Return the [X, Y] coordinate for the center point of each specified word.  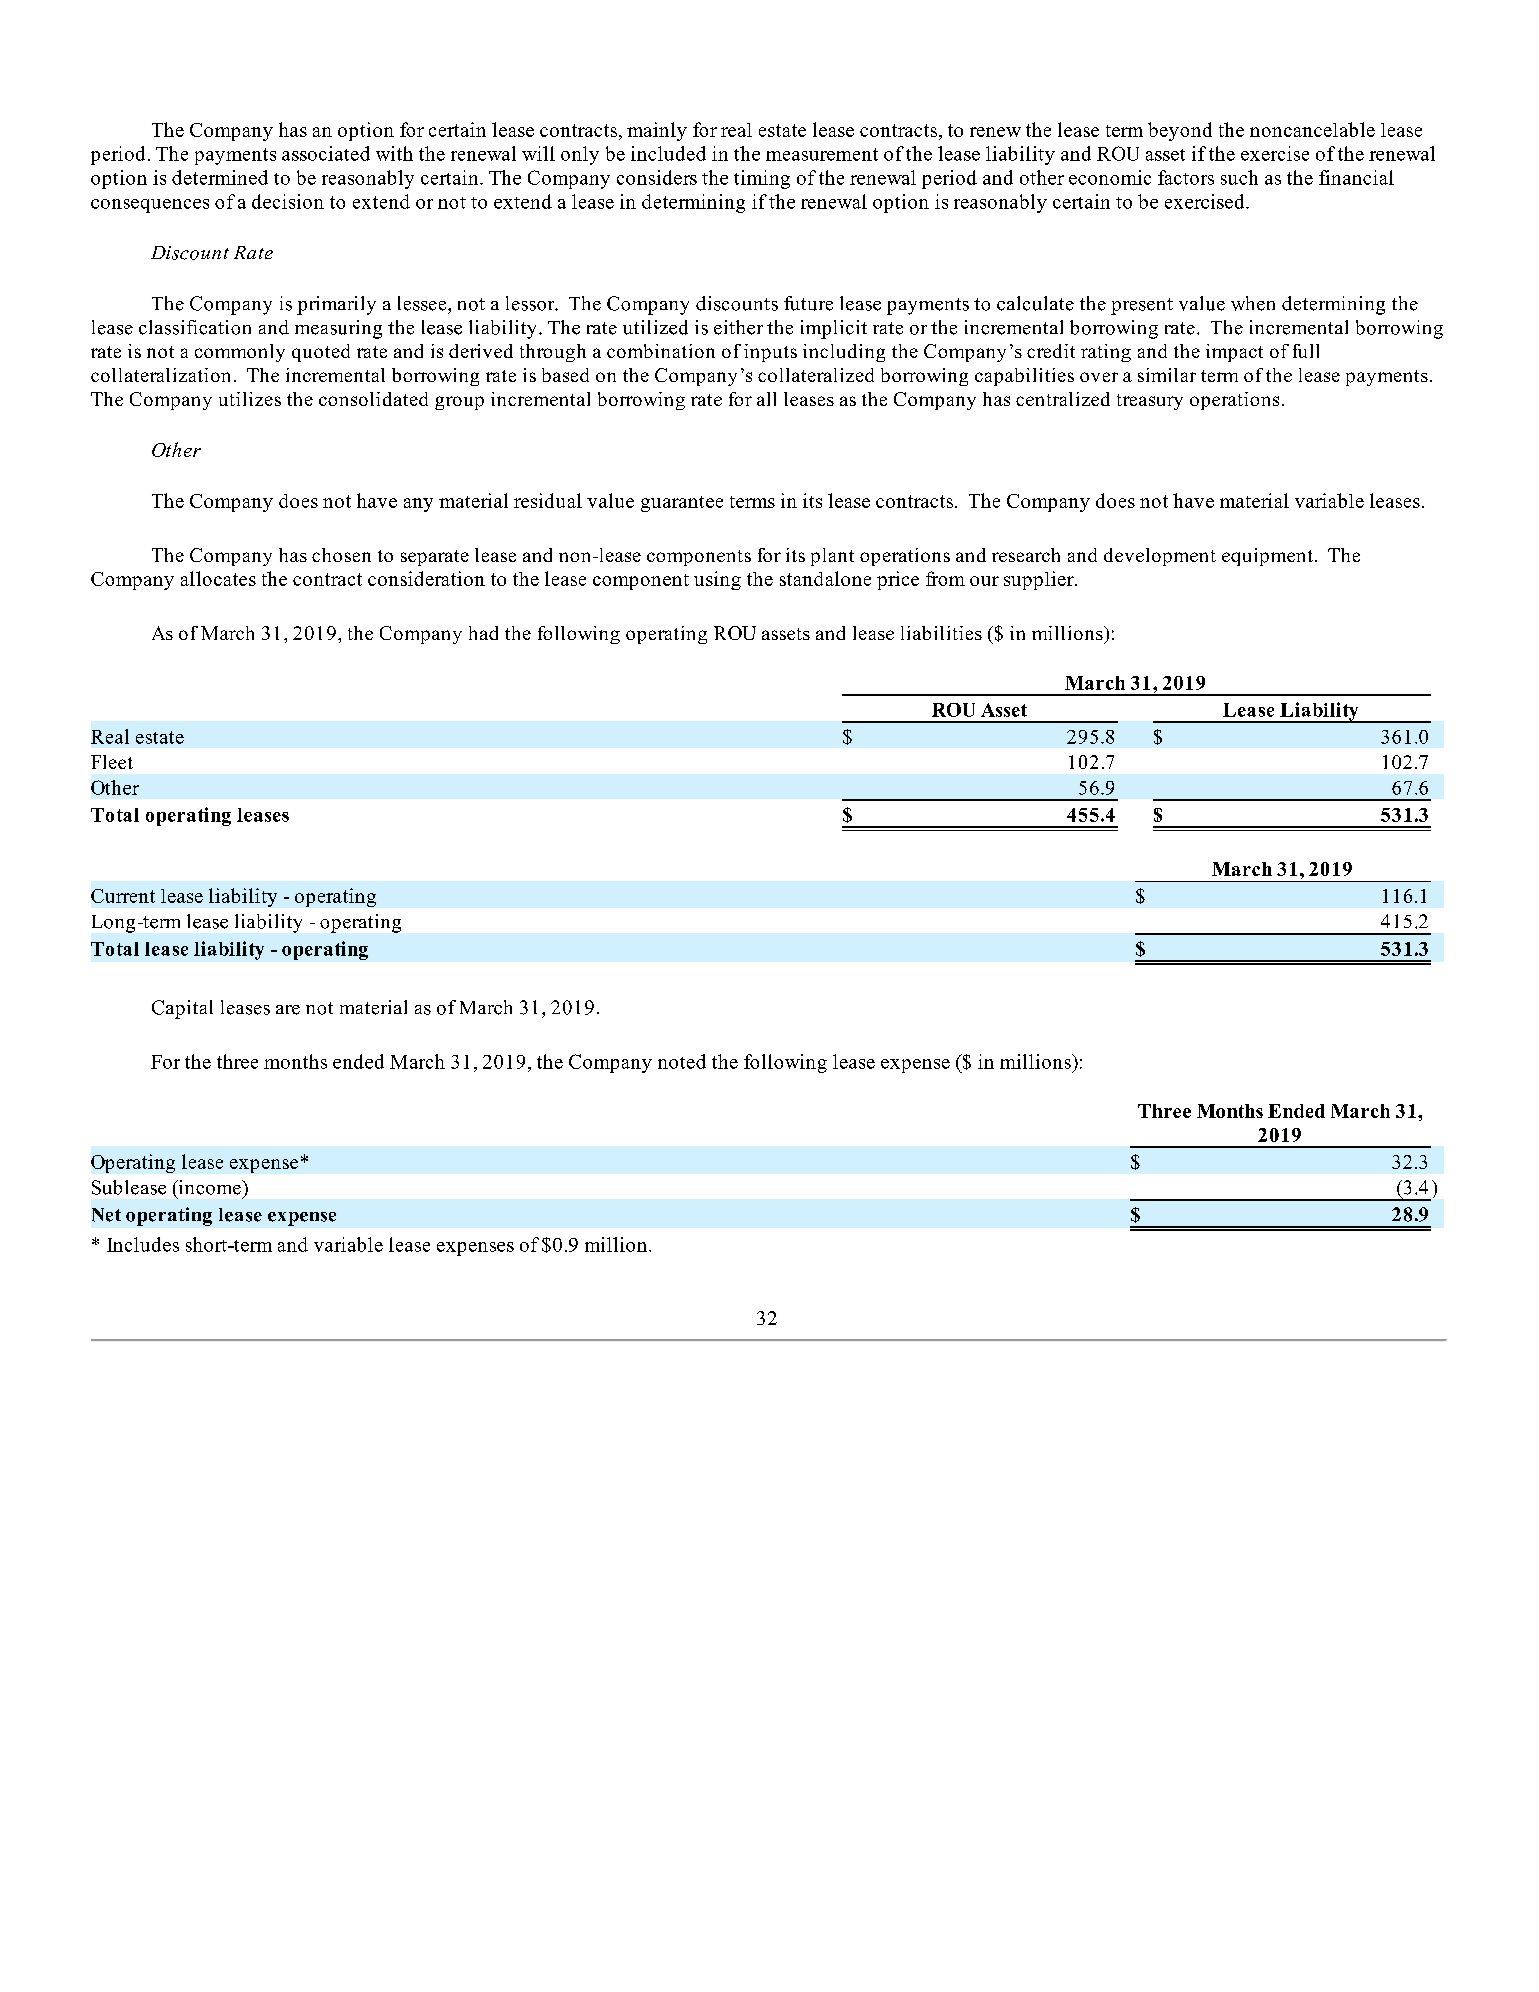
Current [123, 896]
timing [762, 179]
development [1160, 557]
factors [1186, 177]
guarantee [682, 504]
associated [326, 153]
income [209, 1187]
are [288, 1010]
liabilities [941, 633]
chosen [341, 555]
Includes [143, 1244]
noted [682, 1061]
